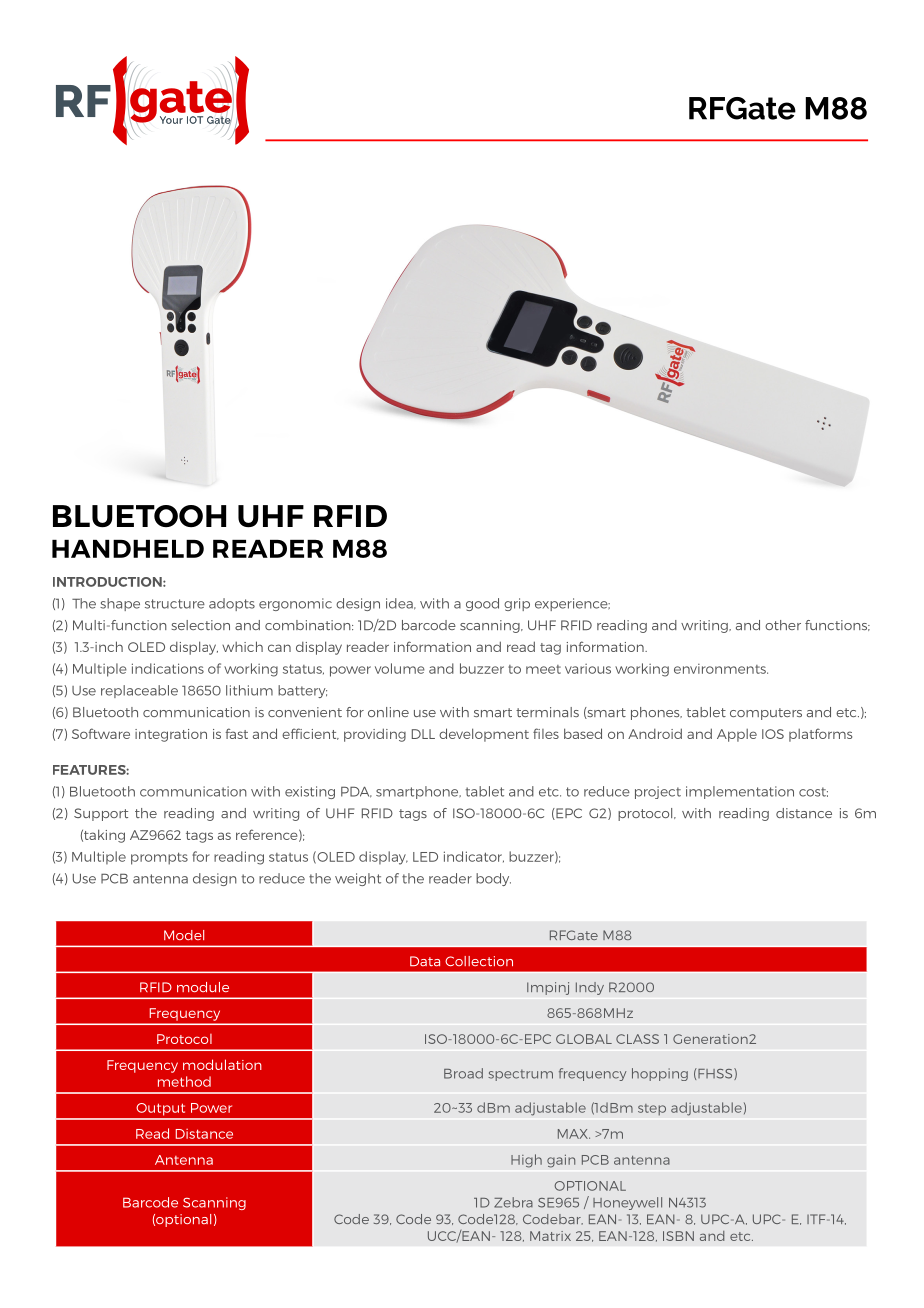 This image has height=1308, width=924. Describe the element at coordinates (175, 604) in the image. I see `structure` at that location.
